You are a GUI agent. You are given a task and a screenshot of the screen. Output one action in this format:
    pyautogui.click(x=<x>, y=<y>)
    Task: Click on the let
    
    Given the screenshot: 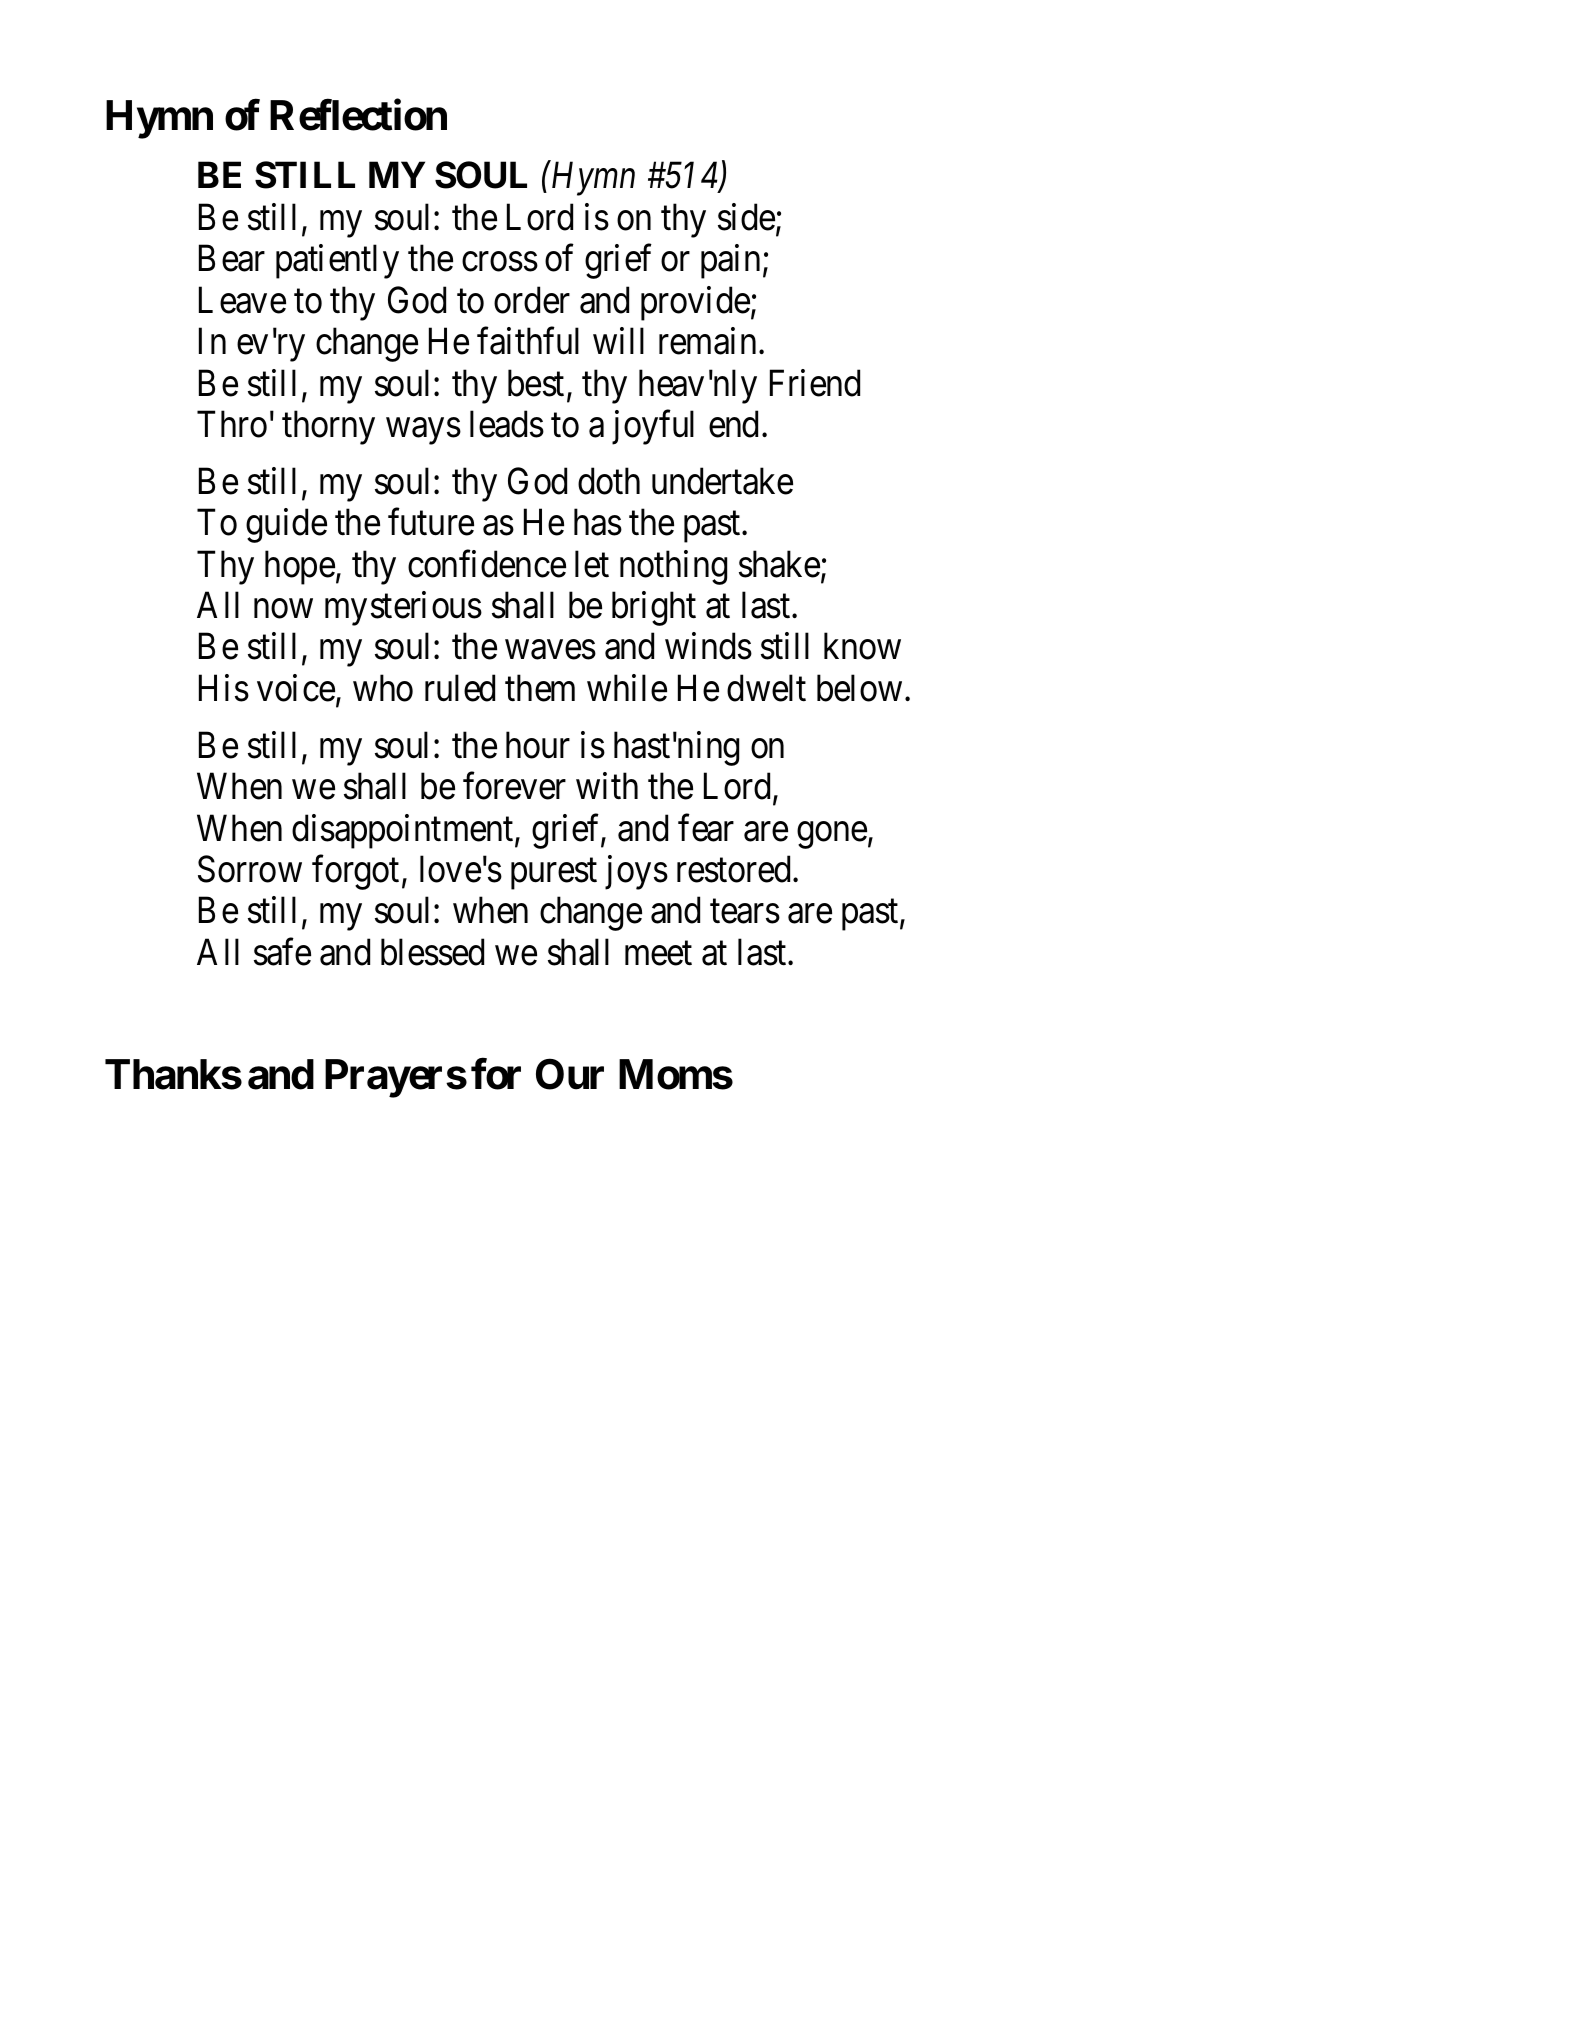 What is the action you would take?
    pyautogui.click(x=592, y=564)
